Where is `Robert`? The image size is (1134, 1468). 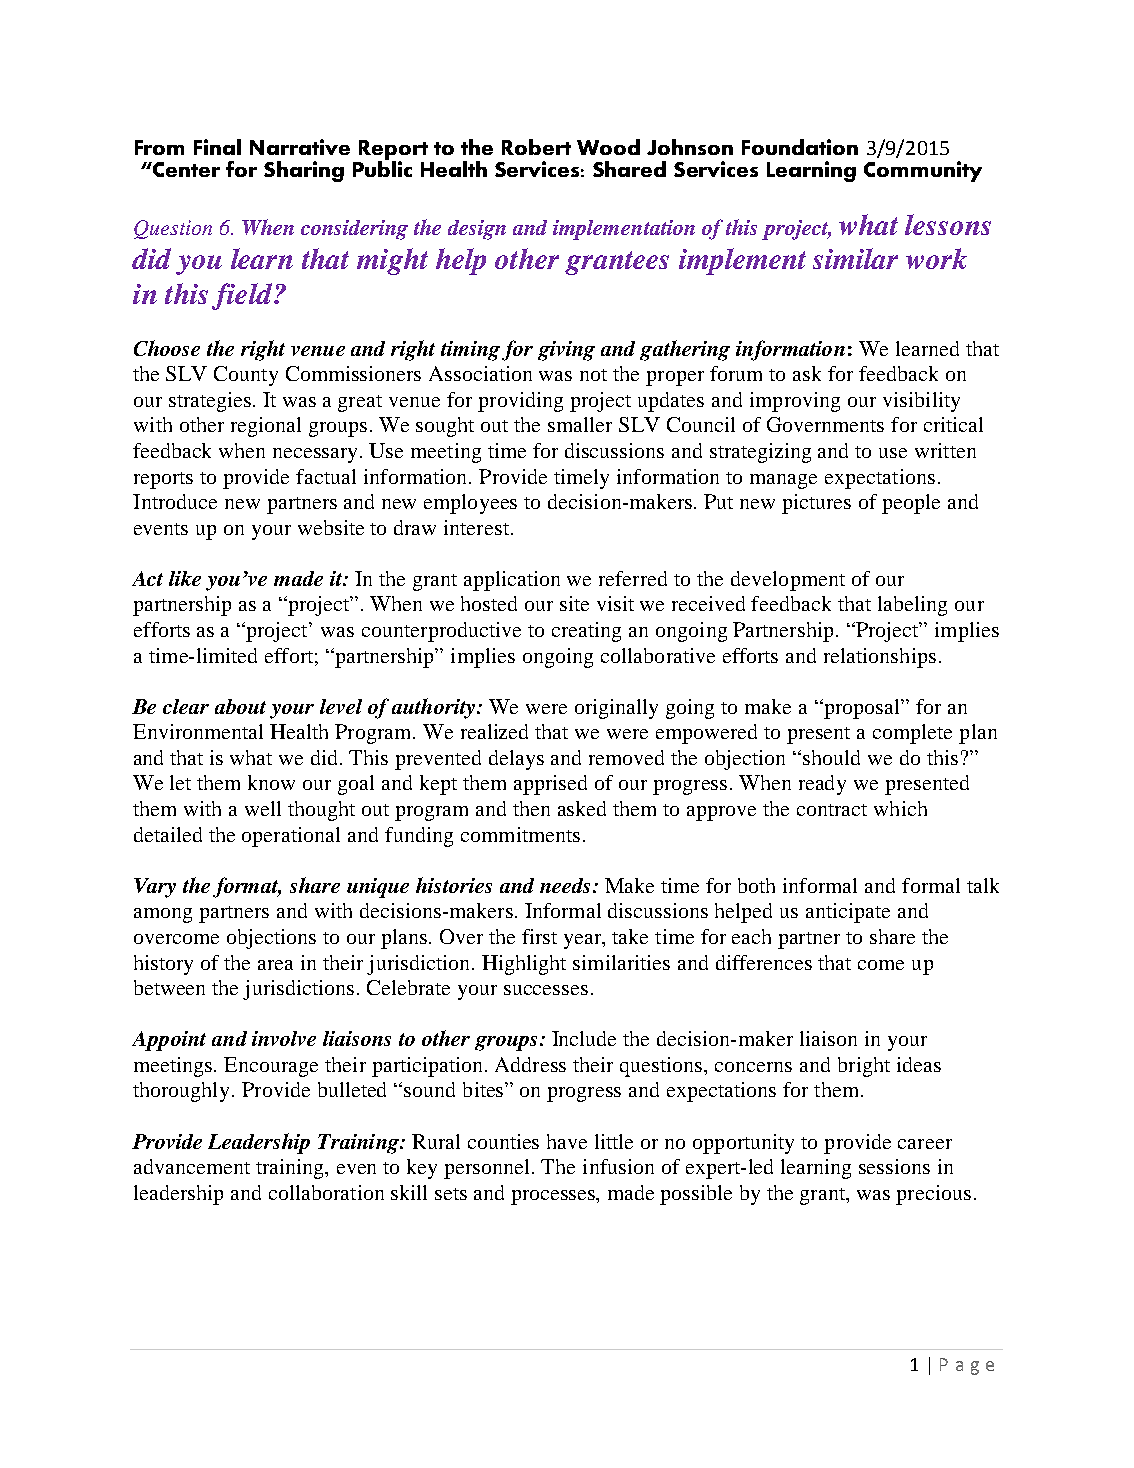 Robert is located at coordinates (536, 147).
